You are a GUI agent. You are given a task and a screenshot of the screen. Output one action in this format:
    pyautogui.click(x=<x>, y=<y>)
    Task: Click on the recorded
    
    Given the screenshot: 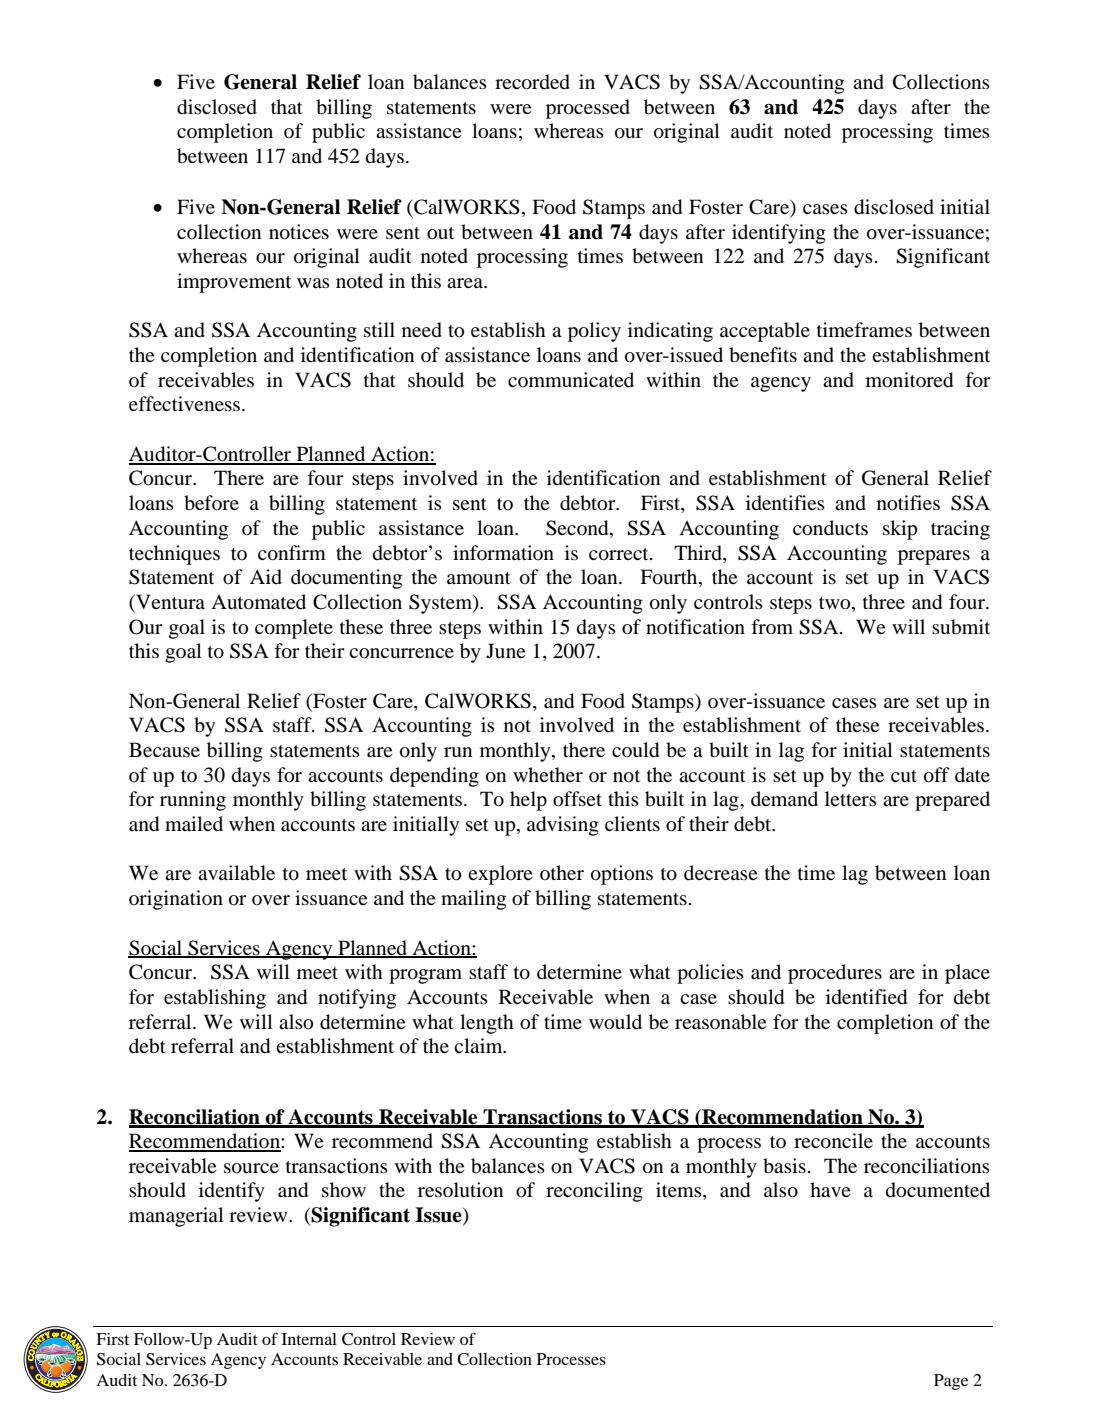 What is the action you would take?
    pyautogui.click(x=532, y=82)
